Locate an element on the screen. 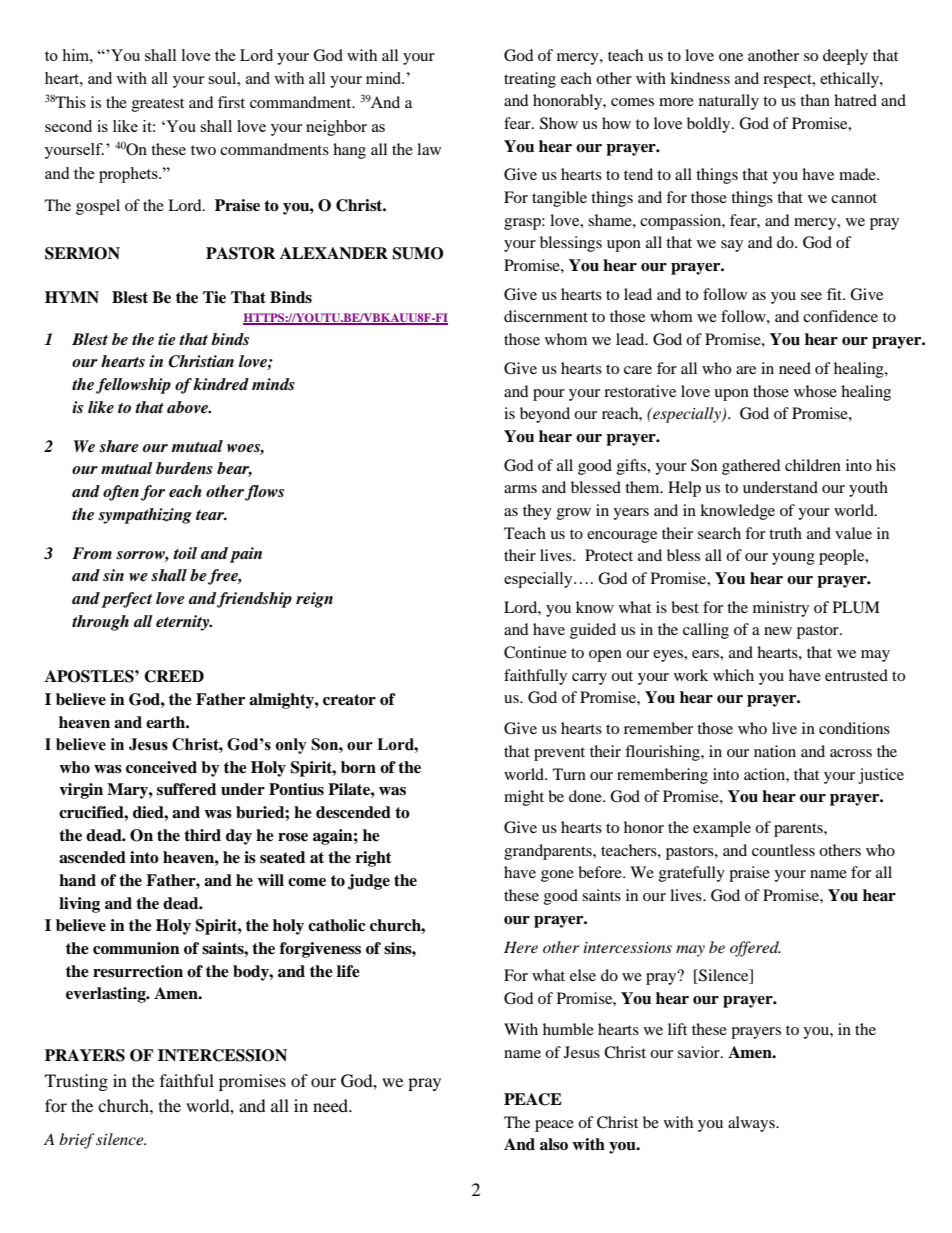 Image resolution: width=952 pixels, height=1233 pixels. also is located at coordinates (554, 1144).
